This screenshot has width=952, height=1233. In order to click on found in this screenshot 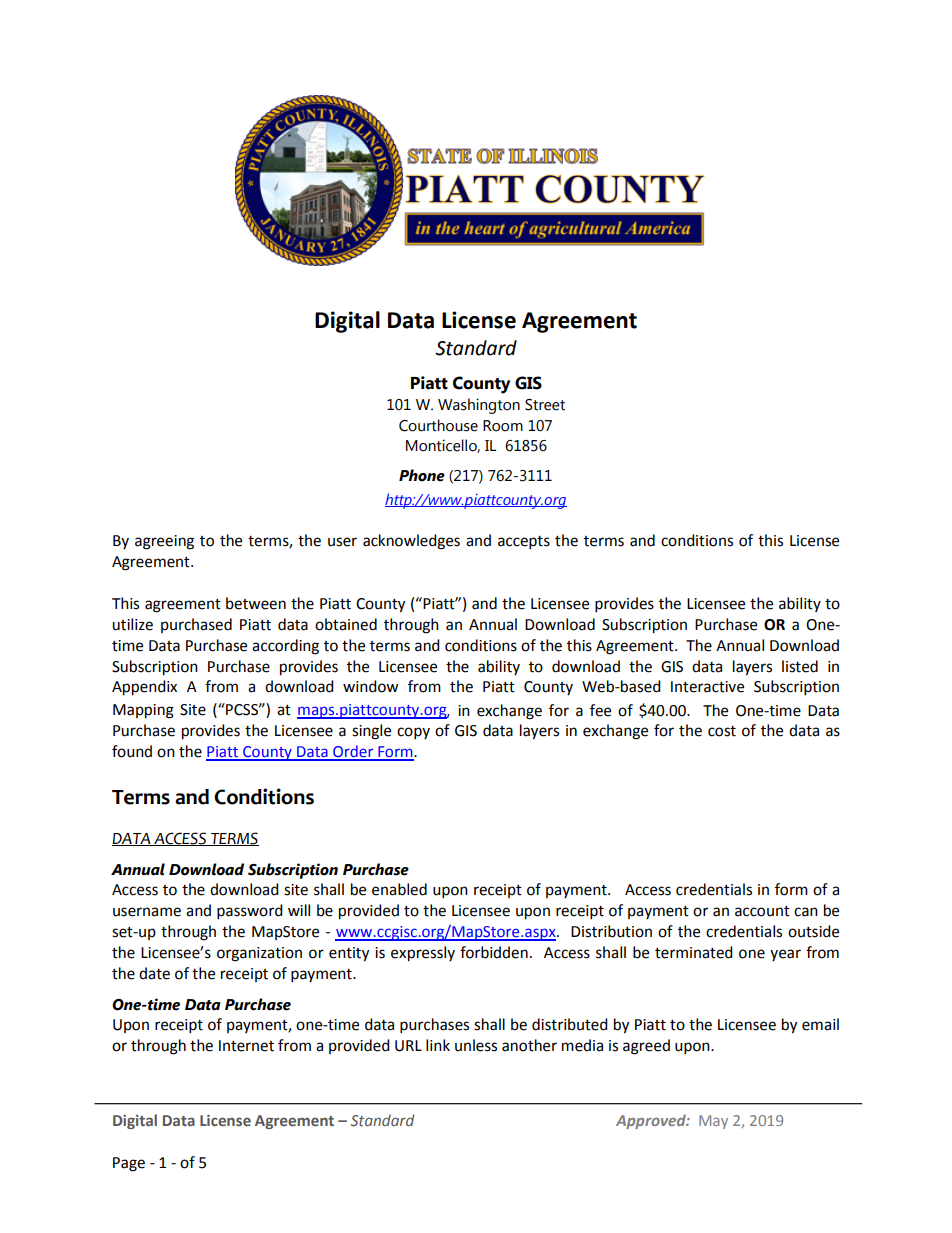, I will do `click(132, 751)`.
